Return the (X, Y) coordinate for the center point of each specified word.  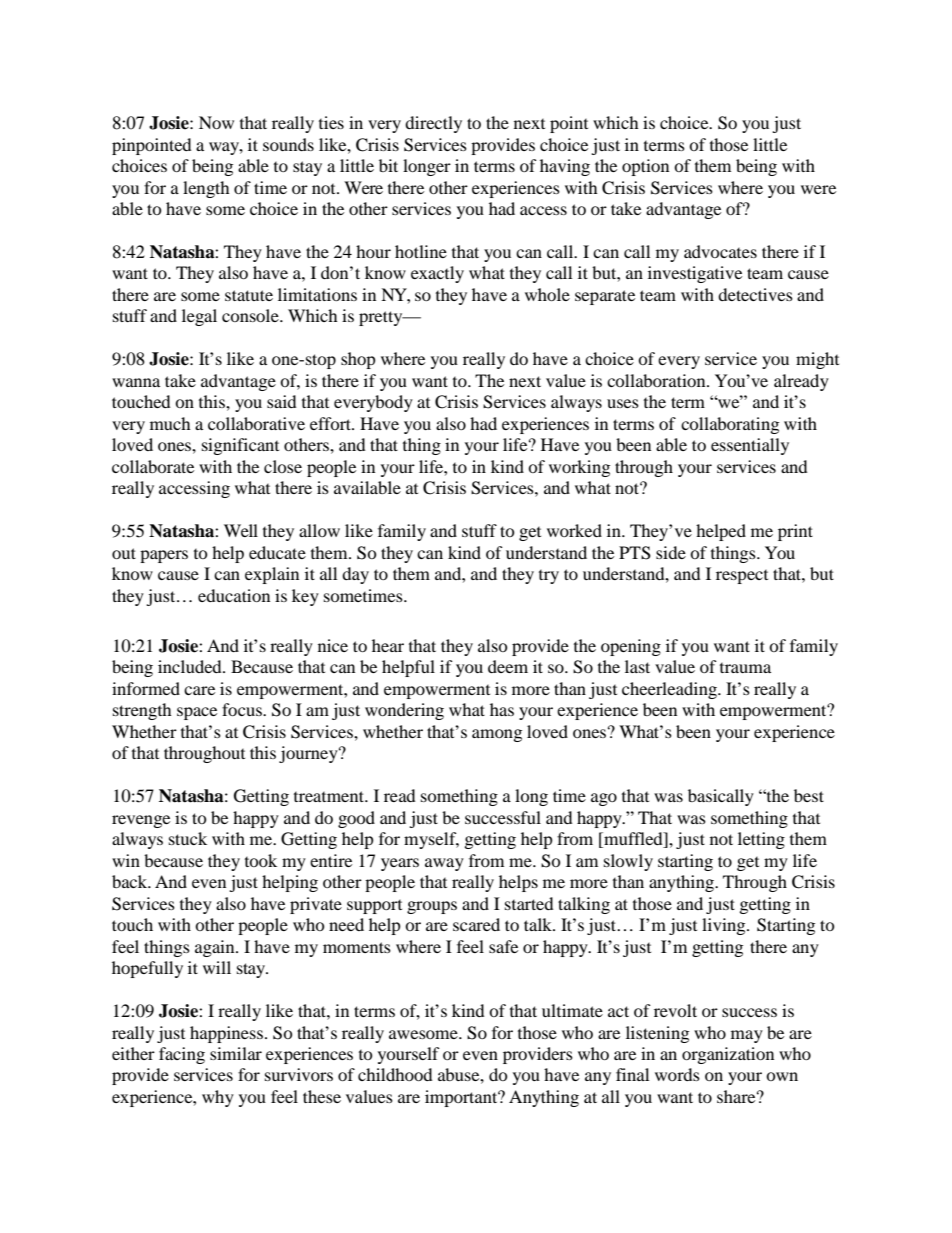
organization (728, 1055)
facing (182, 1055)
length (206, 189)
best (809, 795)
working (579, 468)
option (645, 167)
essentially (750, 446)
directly (433, 124)
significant (240, 446)
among (497, 735)
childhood (395, 1074)
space (197, 713)
